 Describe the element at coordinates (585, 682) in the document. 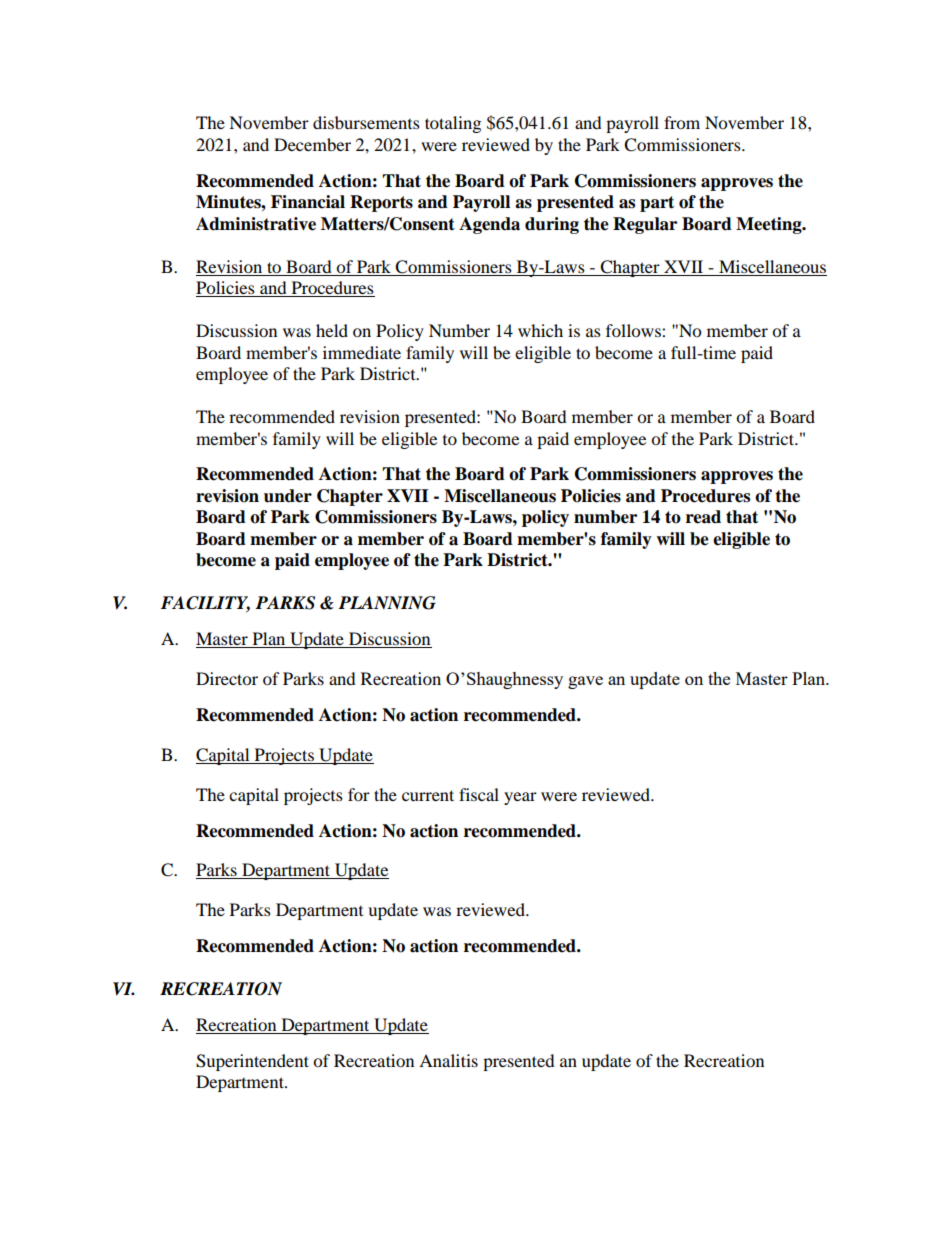

I see `gave` at that location.
